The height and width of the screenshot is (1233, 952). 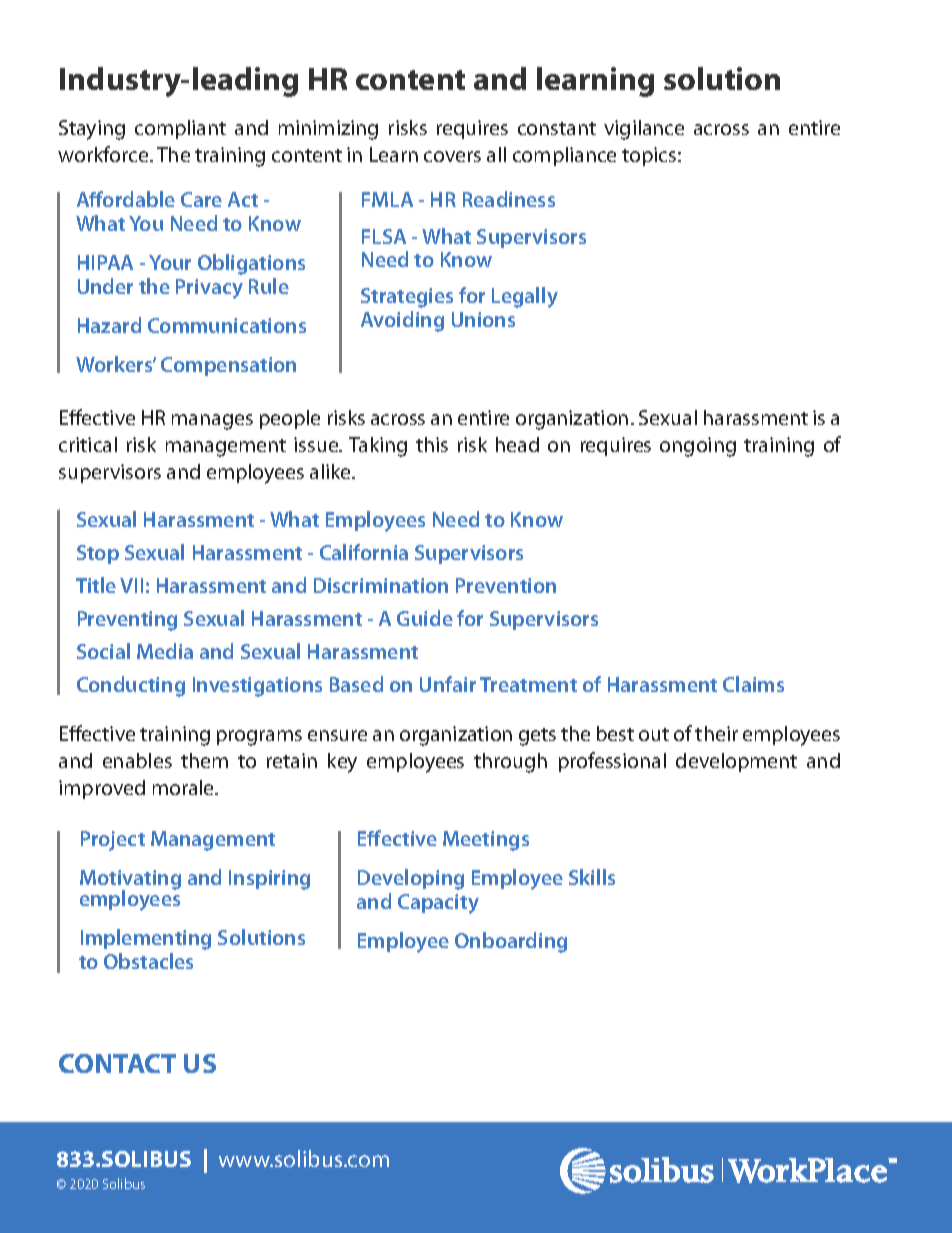 I want to click on covers, so click(x=452, y=156).
